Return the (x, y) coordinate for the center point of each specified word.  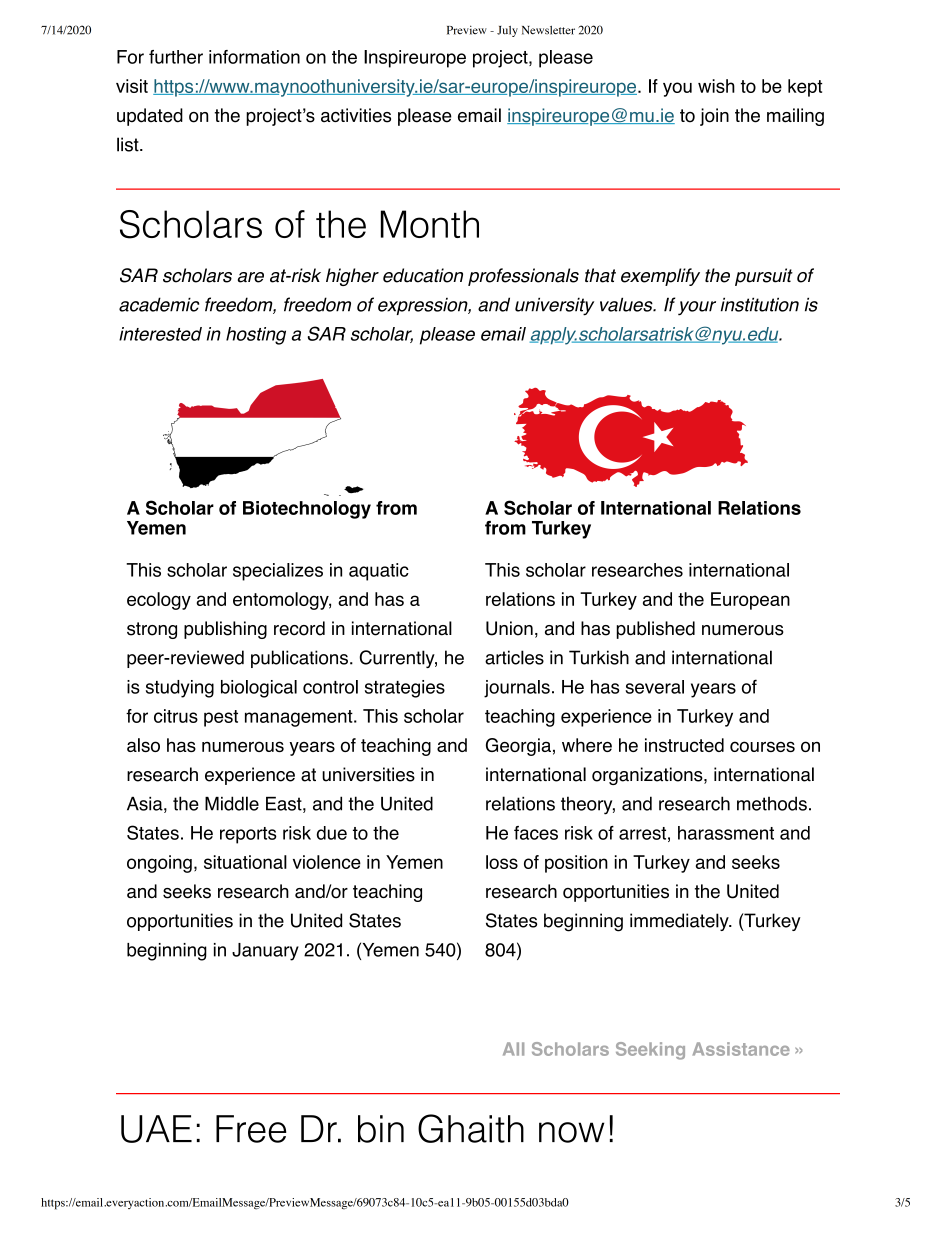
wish (716, 86)
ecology (159, 601)
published (656, 630)
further (176, 57)
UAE (156, 1129)
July (507, 31)
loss (502, 862)
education (423, 275)
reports (248, 835)
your (697, 308)
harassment (726, 833)
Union (509, 628)
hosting (256, 336)
